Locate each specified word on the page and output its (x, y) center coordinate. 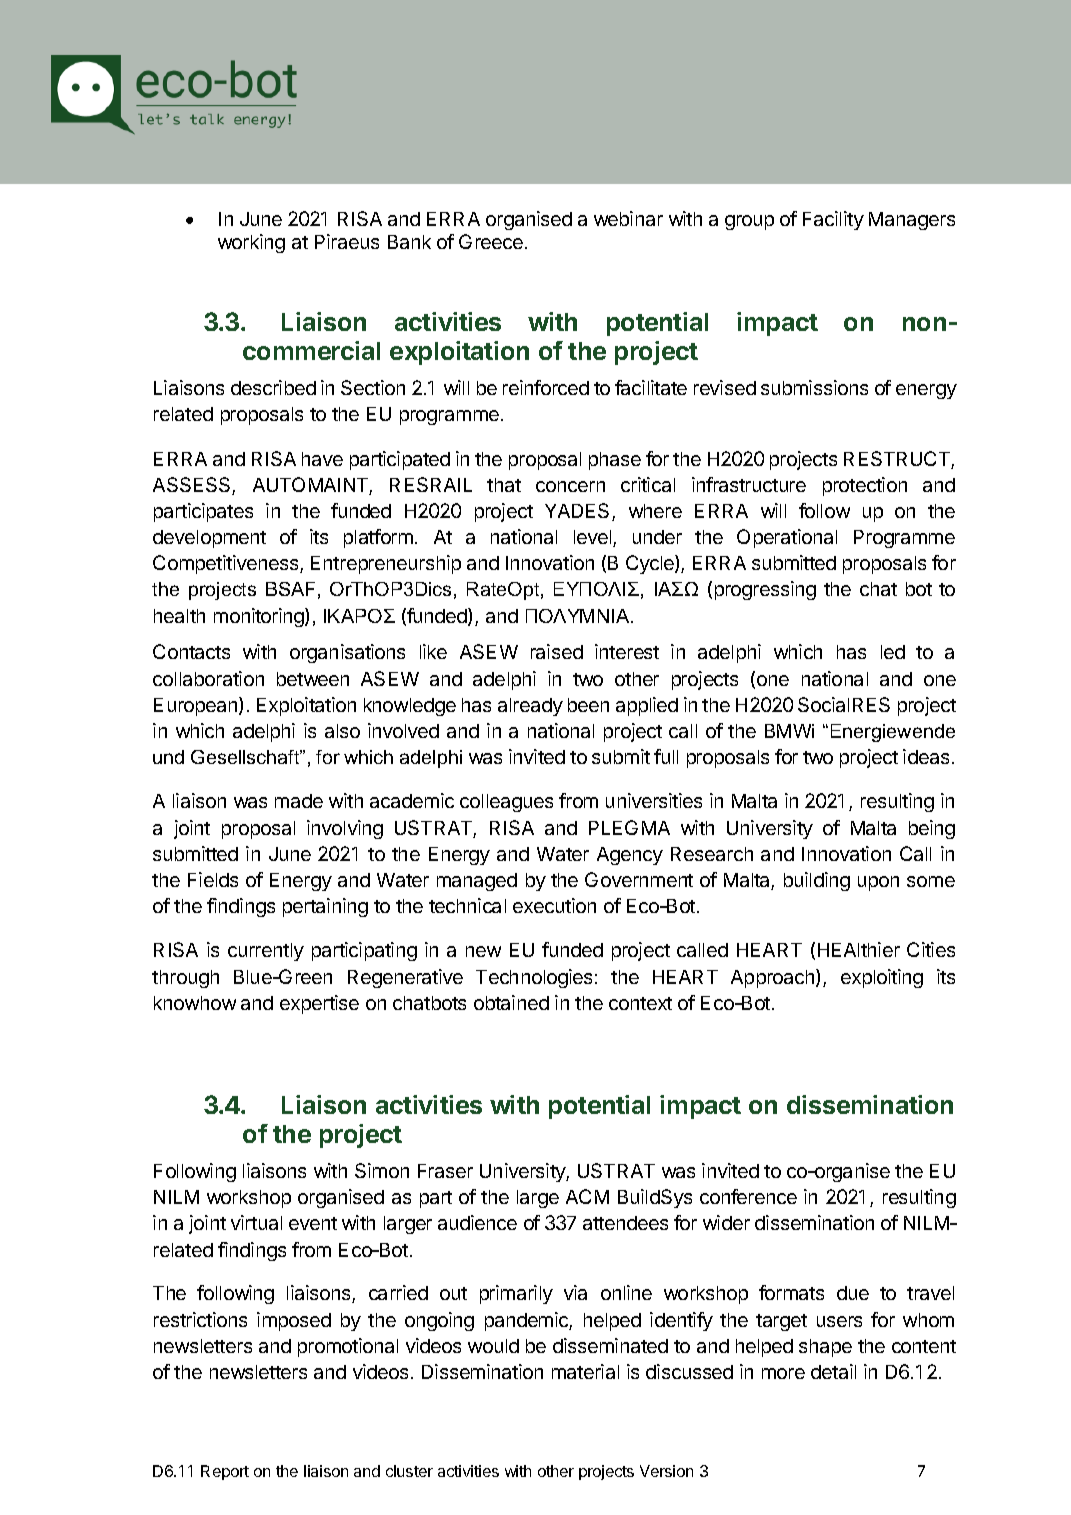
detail (833, 1371)
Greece (492, 241)
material (585, 1371)
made (299, 801)
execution (554, 905)
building (817, 881)
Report (225, 1472)
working (251, 243)
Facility (833, 220)
